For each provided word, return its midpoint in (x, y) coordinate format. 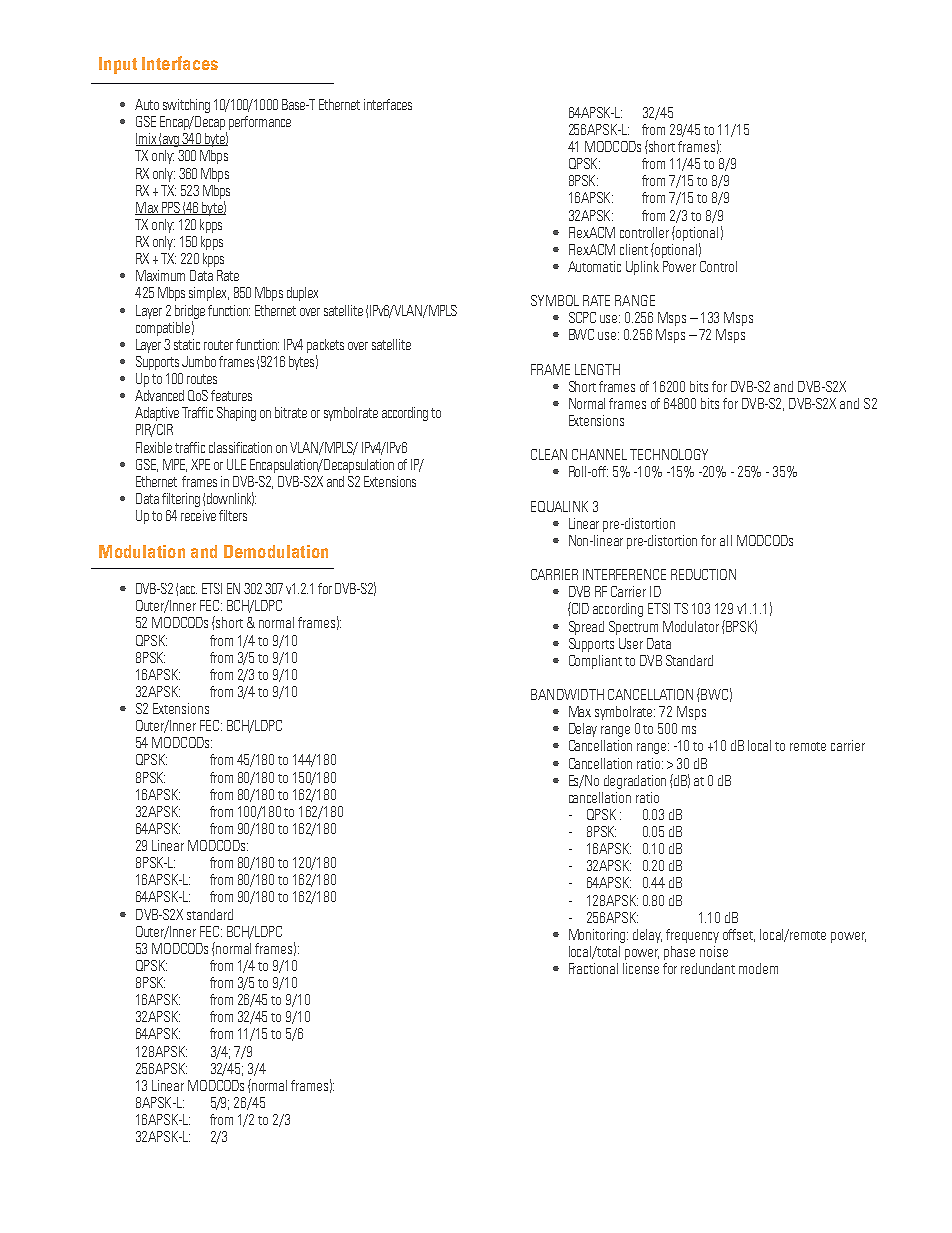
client (634, 249)
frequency (692, 936)
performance (260, 123)
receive (198, 515)
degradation (635, 782)
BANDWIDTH (567, 694)
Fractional (593, 968)
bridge (190, 312)
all (726, 540)
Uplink (642, 268)
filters (233, 515)
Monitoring (598, 936)
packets (325, 346)
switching (186, 106)
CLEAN (549, 454)
